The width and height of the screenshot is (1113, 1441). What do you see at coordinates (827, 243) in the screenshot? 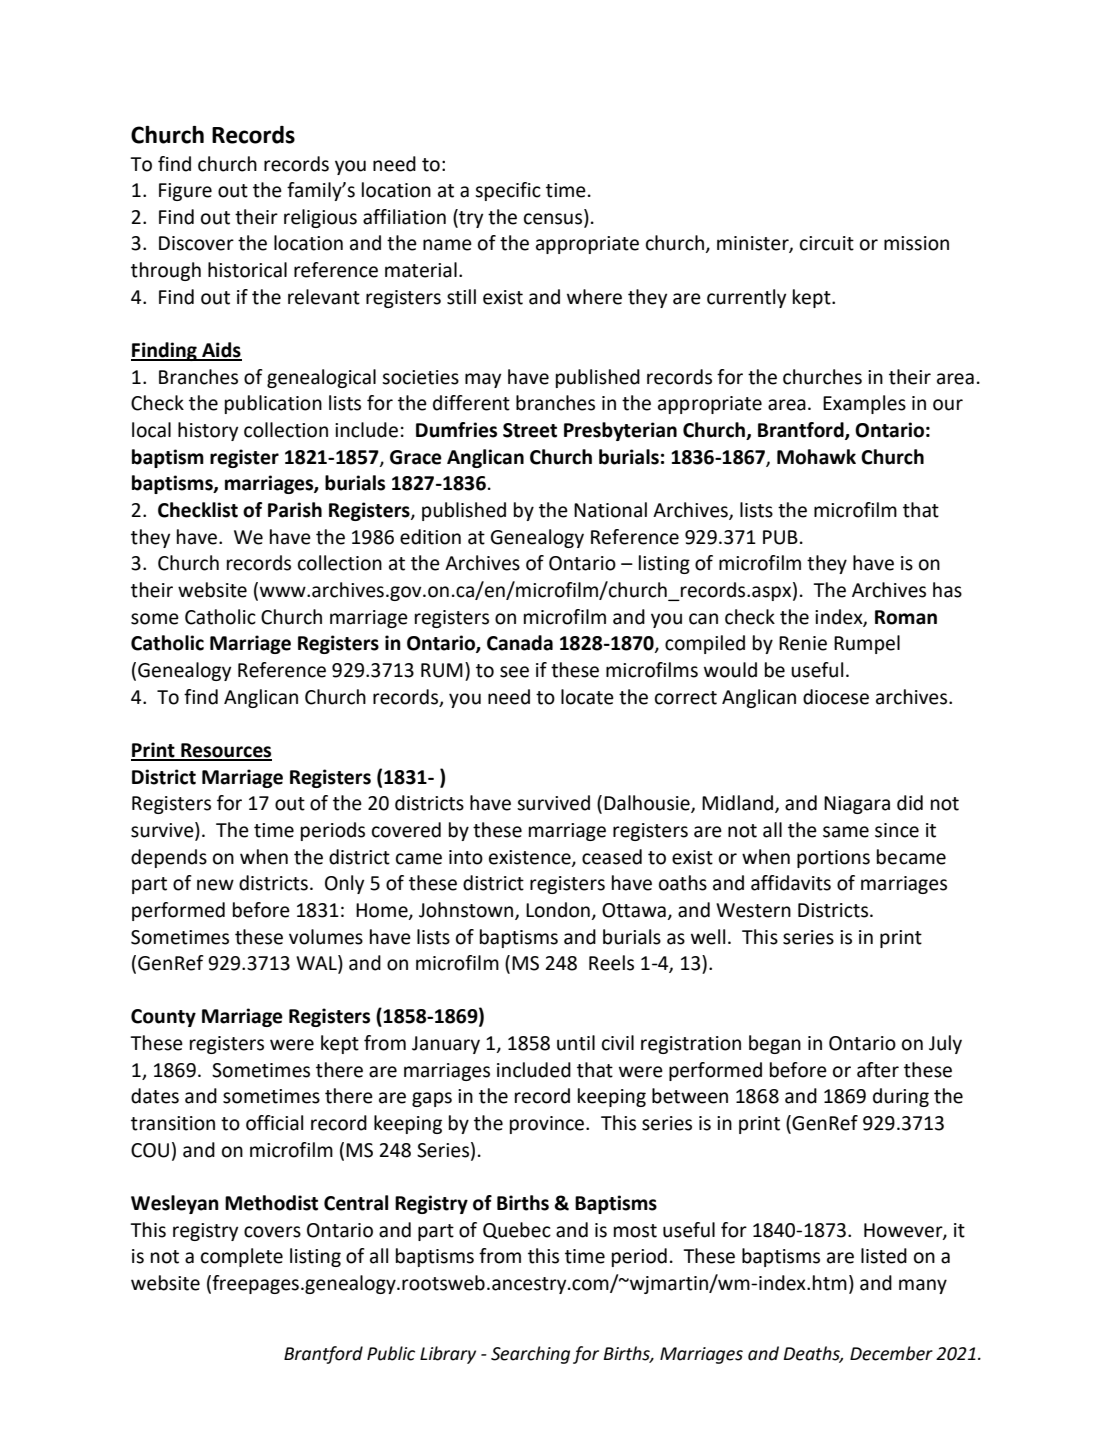
I see `circuit` at bounding box center [827, 243].
